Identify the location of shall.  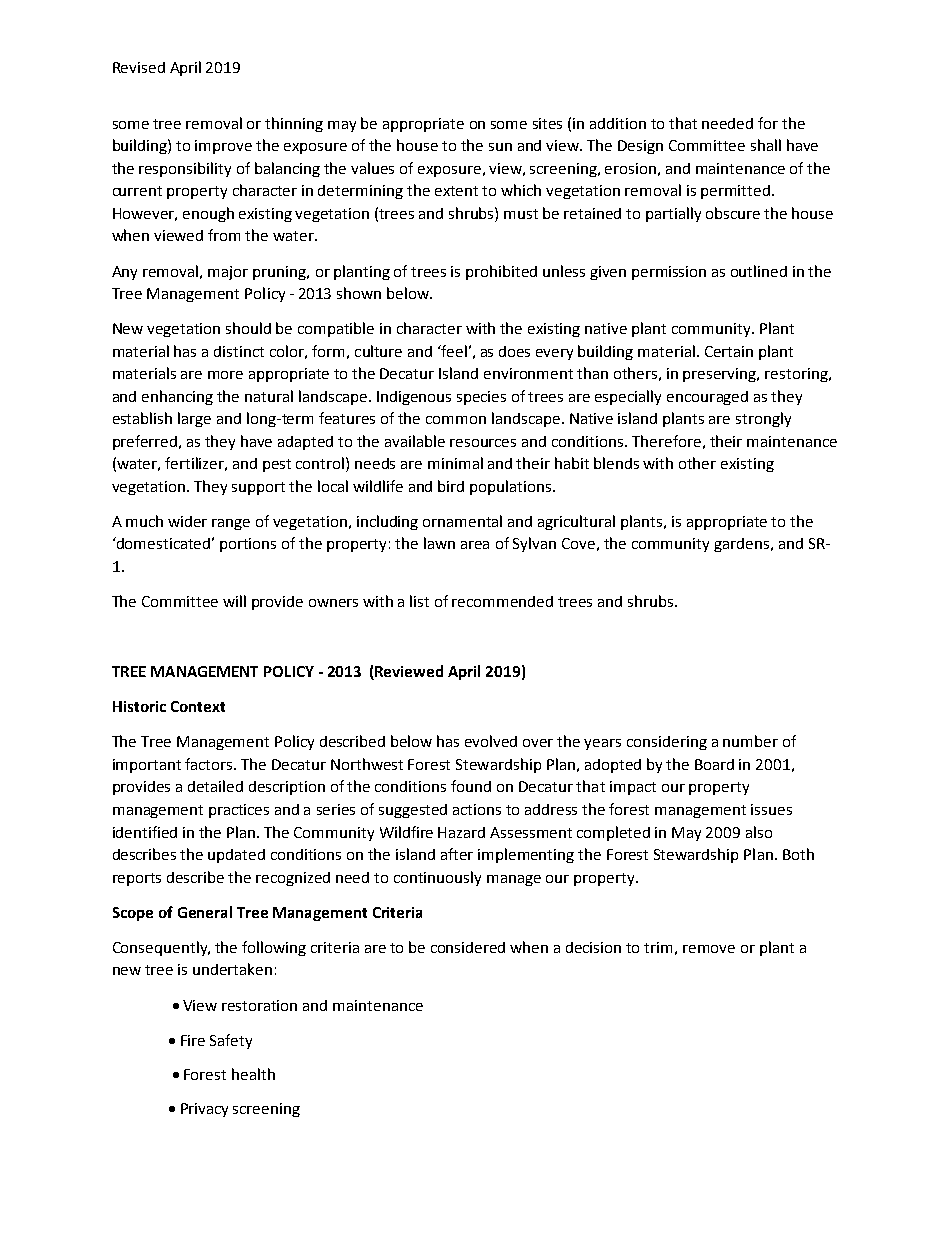
(766, 145).
